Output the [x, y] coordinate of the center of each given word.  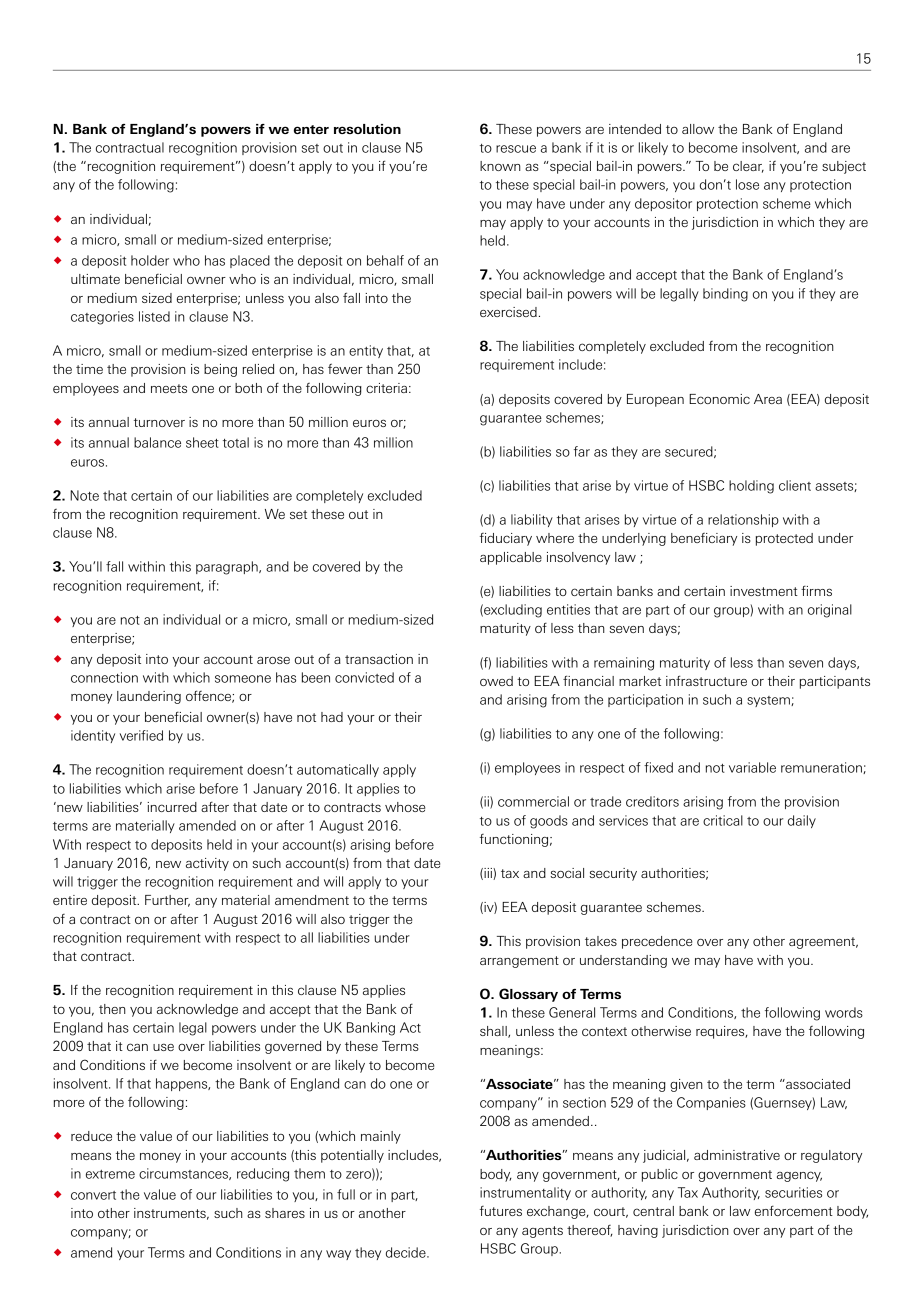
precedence [657, 942]
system [769, 701]
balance [157, 442]
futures [501, 1211]
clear [748, 167]
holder [150, 260]
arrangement [519, 962]
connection [104, 677]
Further [167, 901]
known [500, 166]
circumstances [184, 1174]
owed [496, 681]
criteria [386, 388]
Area [768, 399]
